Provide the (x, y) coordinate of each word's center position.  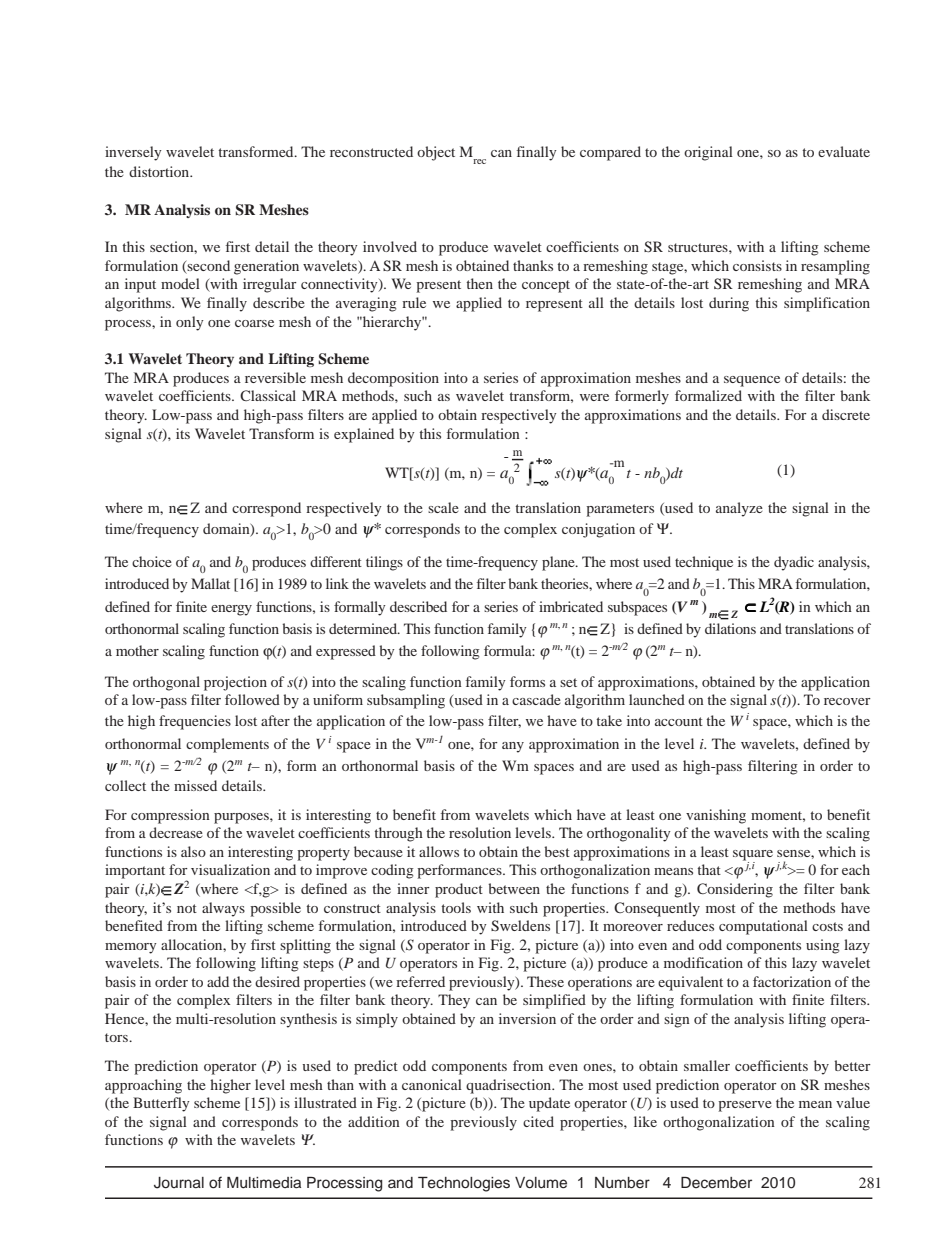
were (594, 397)
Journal (179, 1183)
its (183, 433)
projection (235, 683)
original (708, 153)
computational (763, 927)
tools (456, 907)
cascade (536, 699)
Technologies (464, 1184)
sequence (752, 381)
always (223, 909)
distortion (160, 171)
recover (847, 701)
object (436, 153)
